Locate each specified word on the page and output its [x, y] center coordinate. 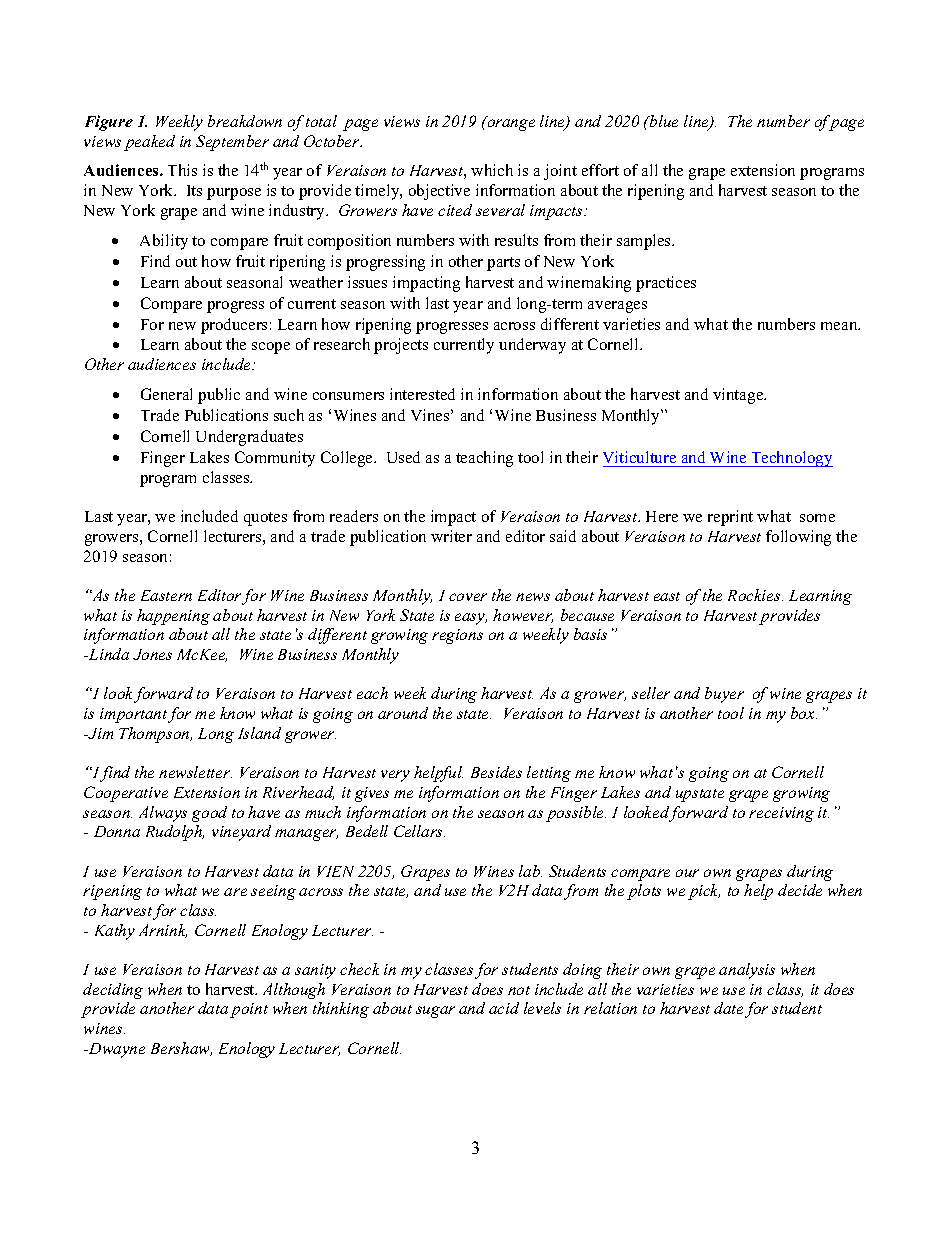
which [492, 170]
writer [451, 536]
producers [234, 326]
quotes [265, 519]
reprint [730, 518]
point [249, 1010]
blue [663, 121]
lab [530, 871]
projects [401, 346]
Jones [152, 654]
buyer [724, 695]
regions [457, 636]
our [687, 873]
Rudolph [175, 833]
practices [666, 284]
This [182, 170]
